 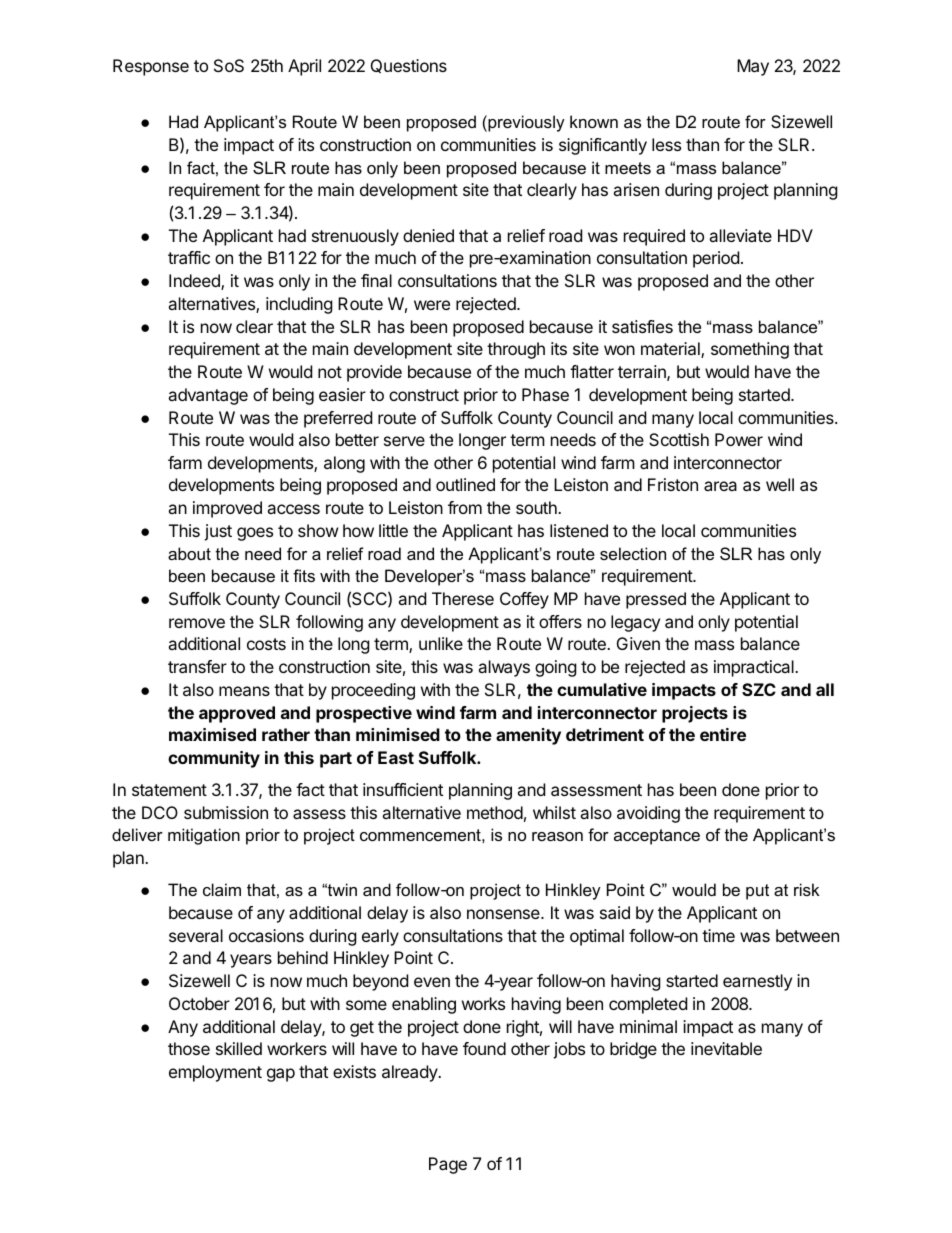 I want to click on outlined, so click(x=465, y=484).
